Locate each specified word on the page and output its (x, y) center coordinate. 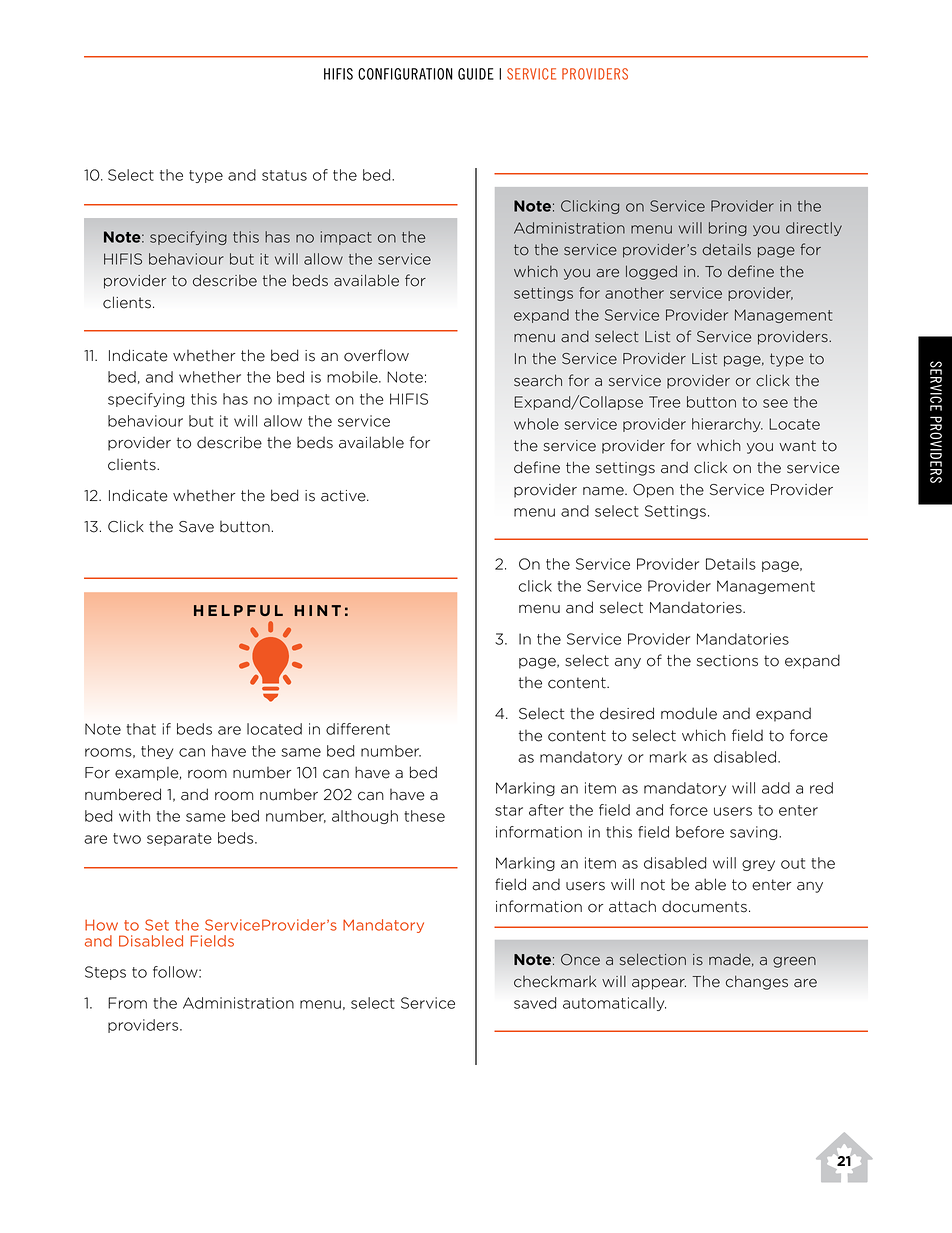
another (634, 293)
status (284, 175)
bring (728, 229)
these (424, 816)
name (604, 491)
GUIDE (476, 74)
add (776, 788)
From (127, 1003)
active (344, 496)
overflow (376, 355)
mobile (353, 377)
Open (653, 491)
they (157, 752)
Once (580, 960)
